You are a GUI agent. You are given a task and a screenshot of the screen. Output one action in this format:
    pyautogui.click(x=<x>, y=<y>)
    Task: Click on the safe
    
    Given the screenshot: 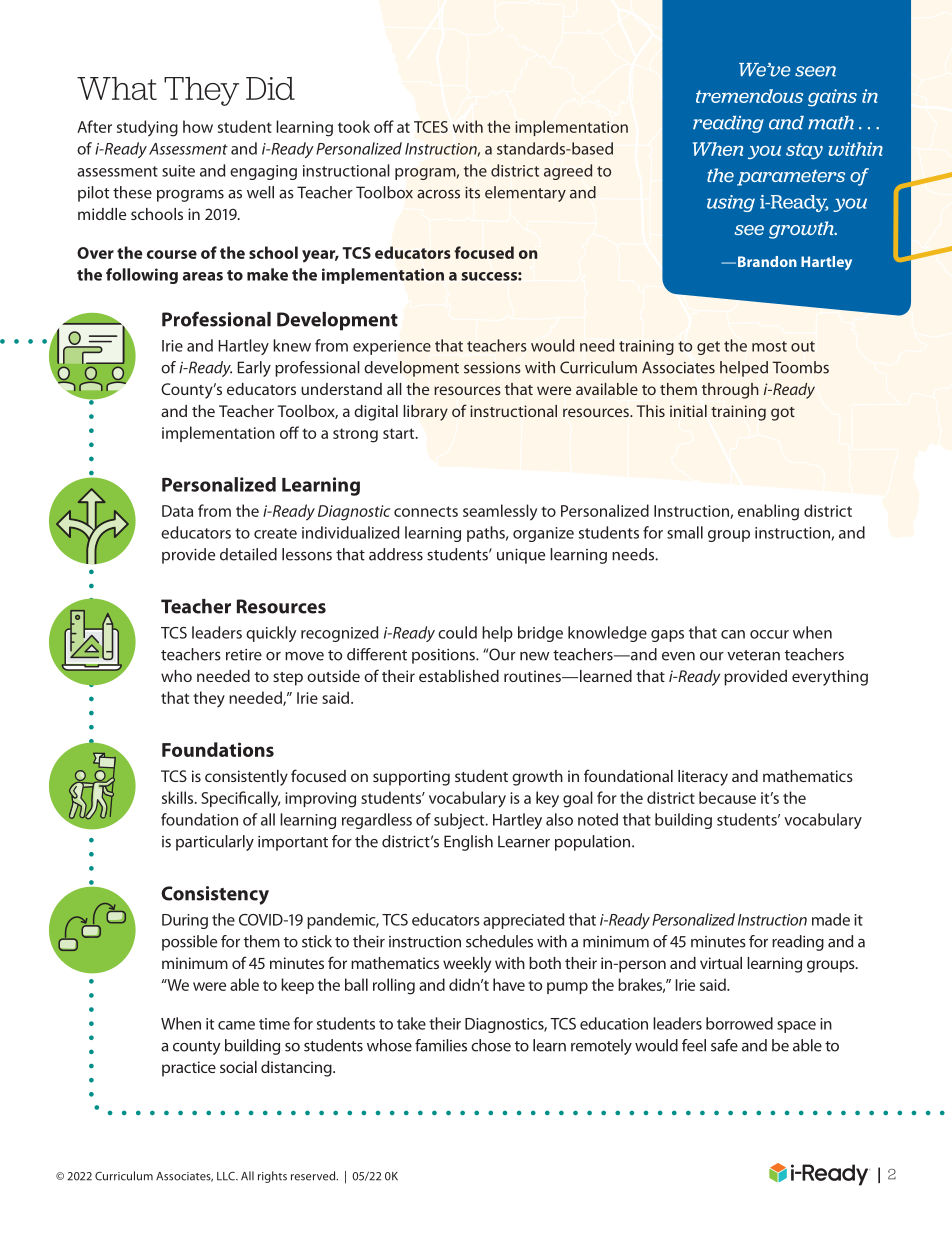 What is the action you would take?
    pyautogui.click(x=724, y=1045)
